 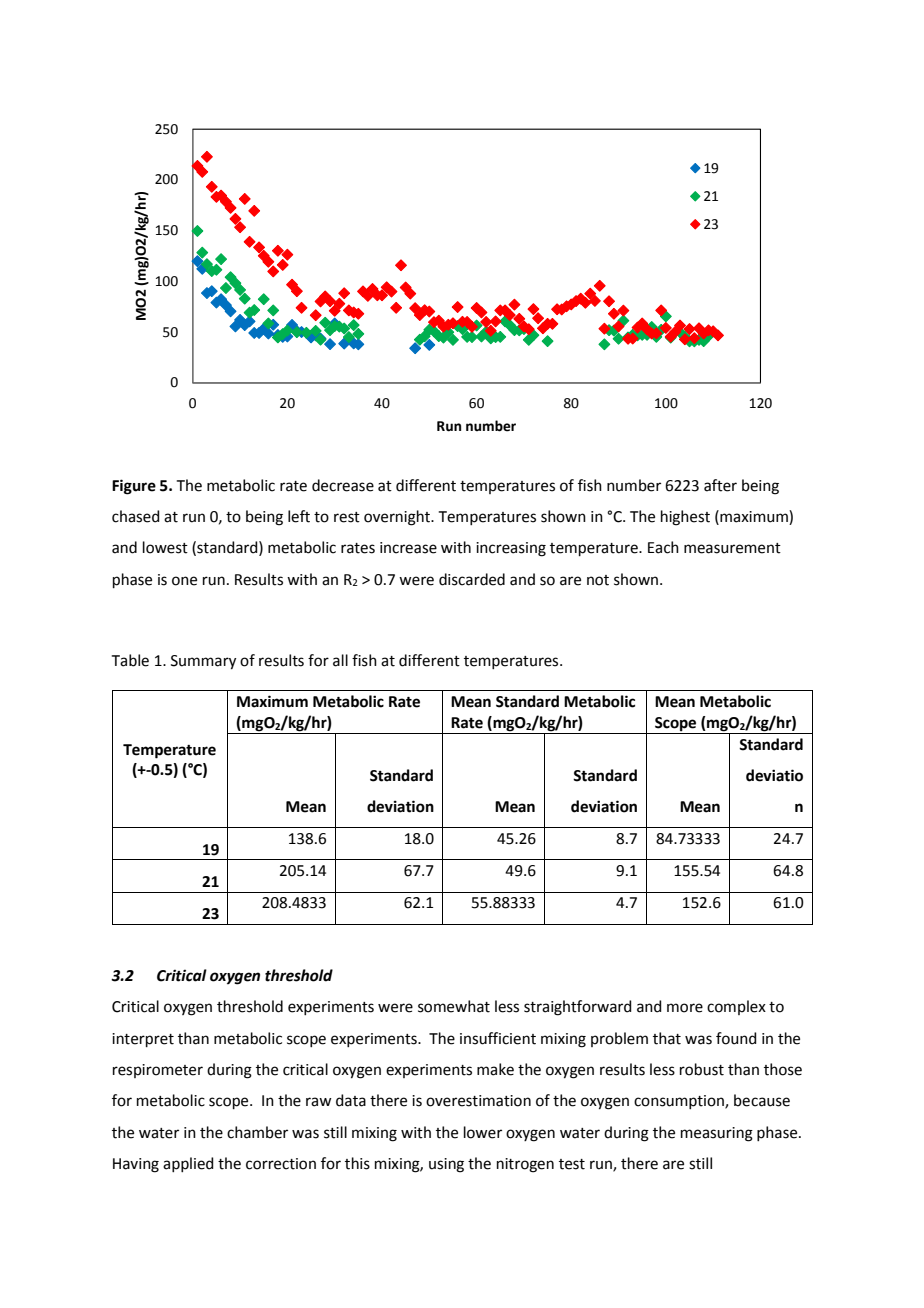 What do you see at coordinates (188, 1164) in the document?
I see `applied` at bounding box center [188, 1164].
